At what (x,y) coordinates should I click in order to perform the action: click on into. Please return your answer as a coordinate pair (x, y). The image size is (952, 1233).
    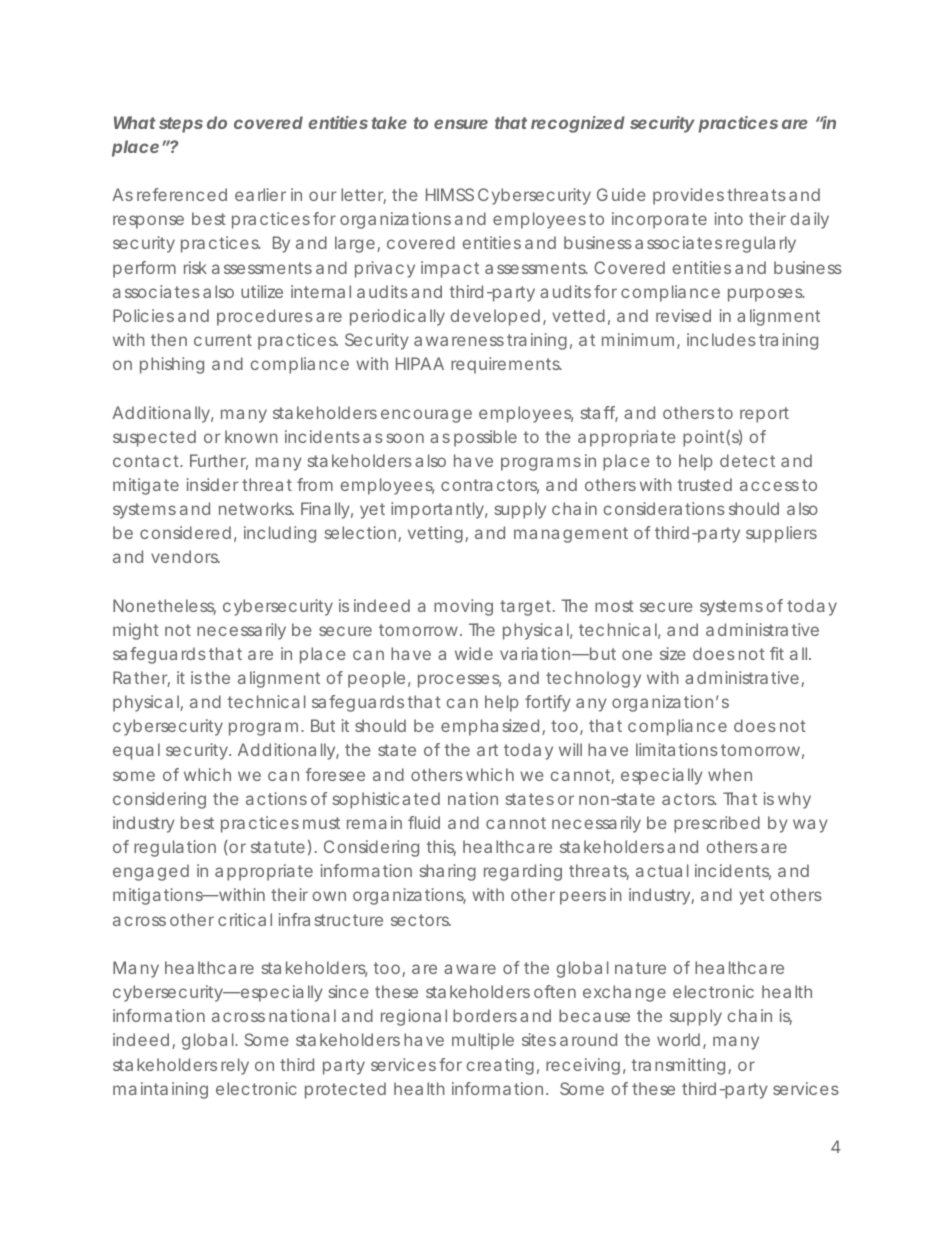
    Looking at the image, I should click on (729, 218).
